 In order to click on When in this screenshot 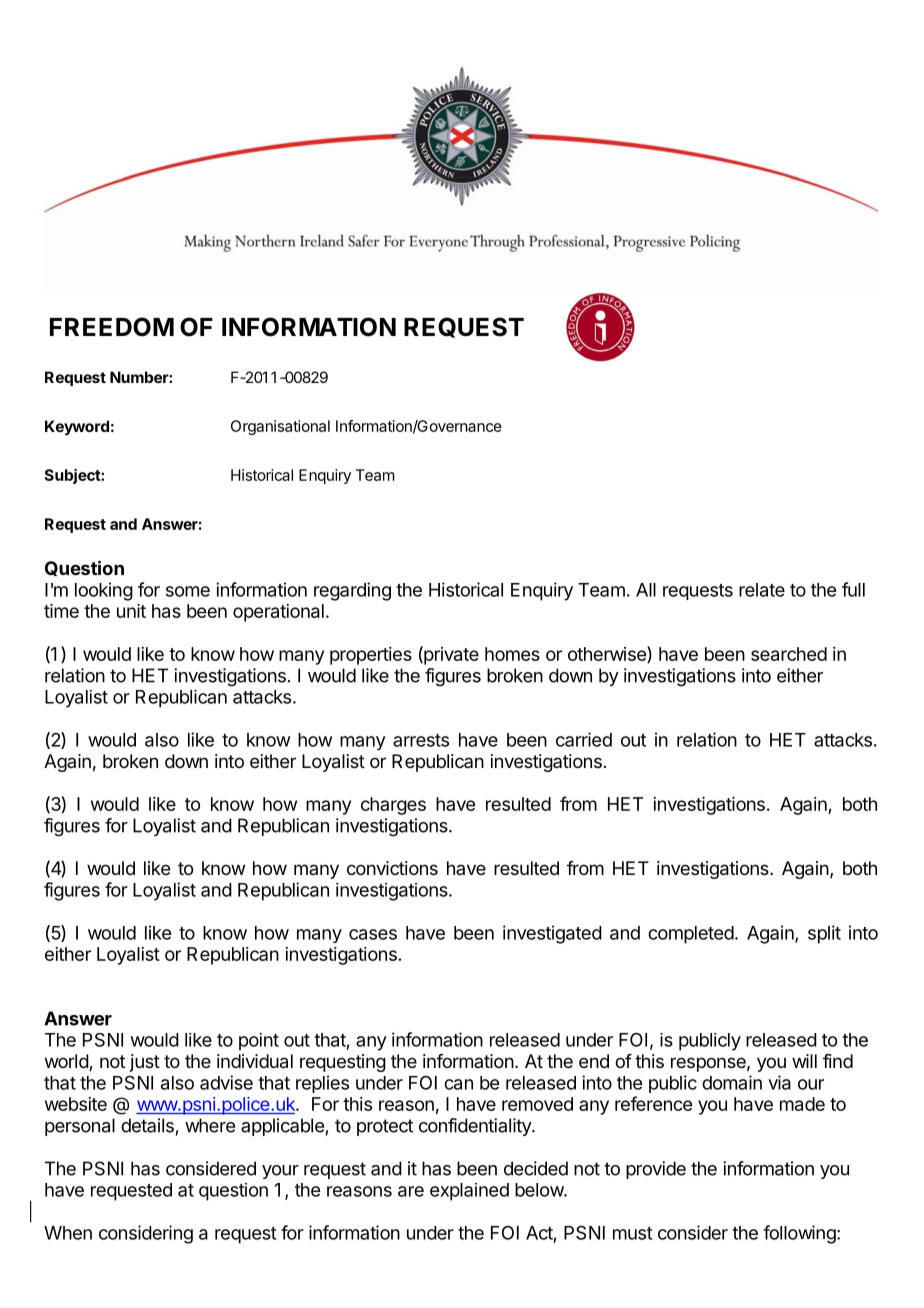, I will do `click(68, 1233)`.
